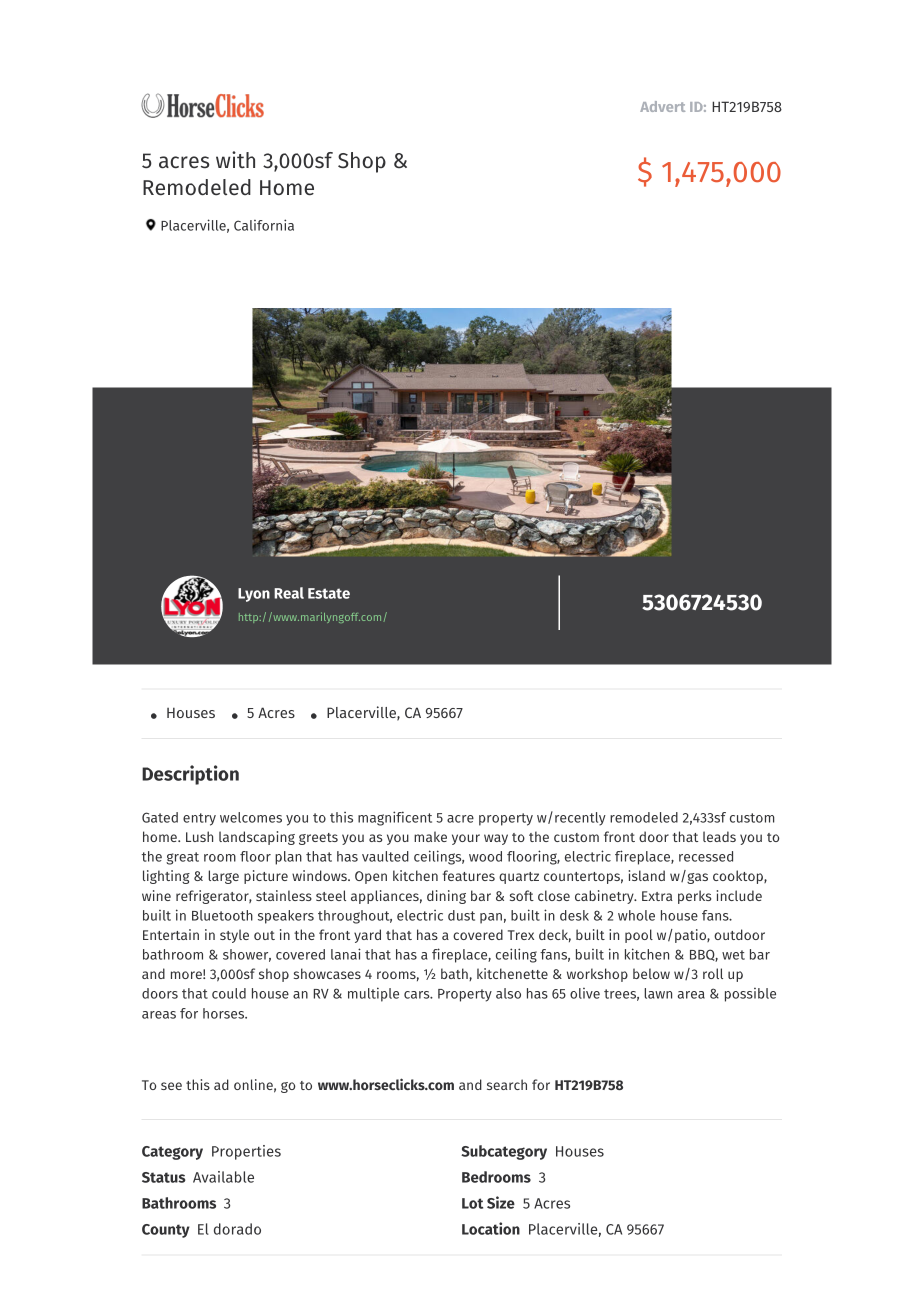 The image size is (924, 1308). Describe the element at coordinates (264, 225) in the page. I see `California` at that location.
